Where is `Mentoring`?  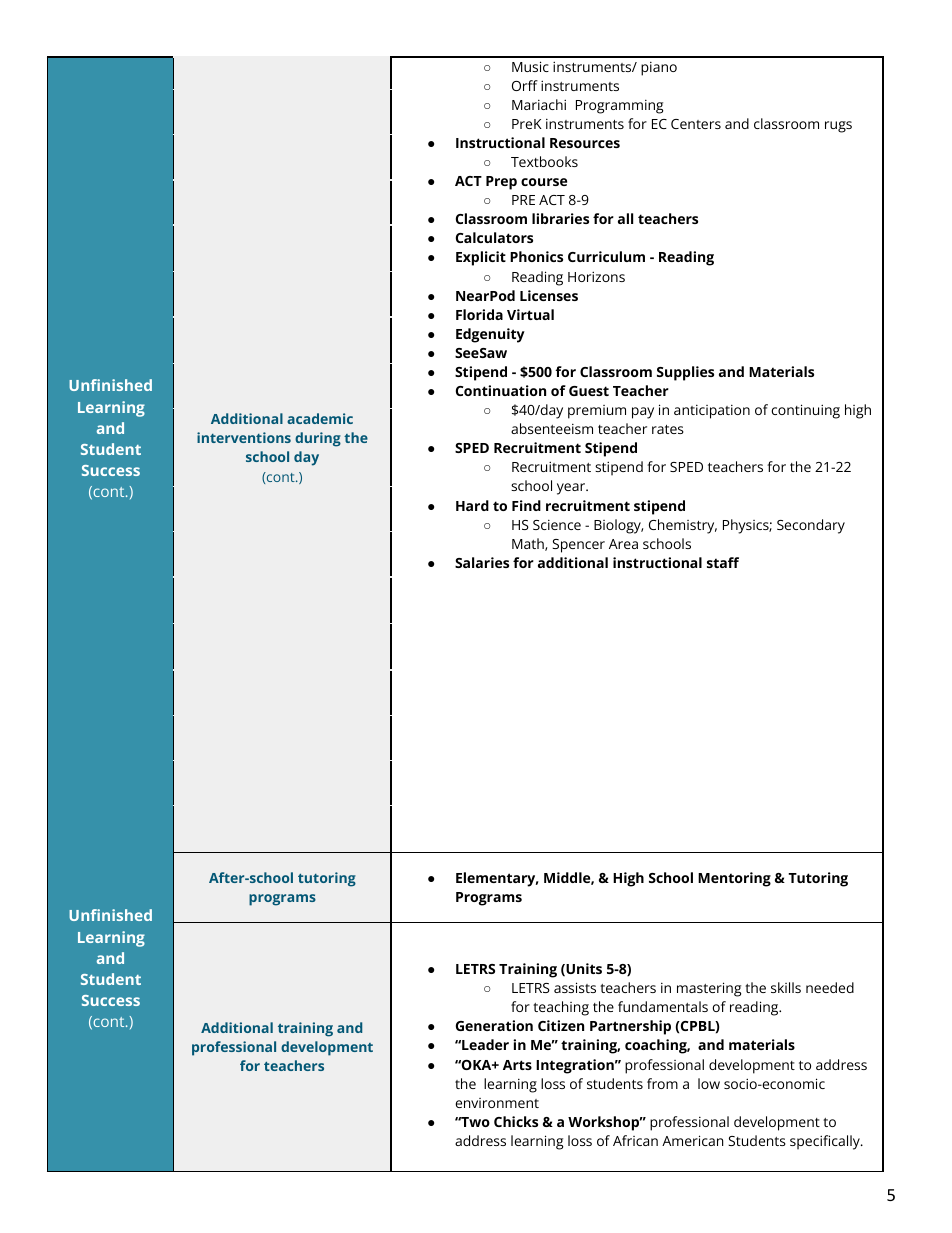 Mentoring is located at coordinates (734, 879).
